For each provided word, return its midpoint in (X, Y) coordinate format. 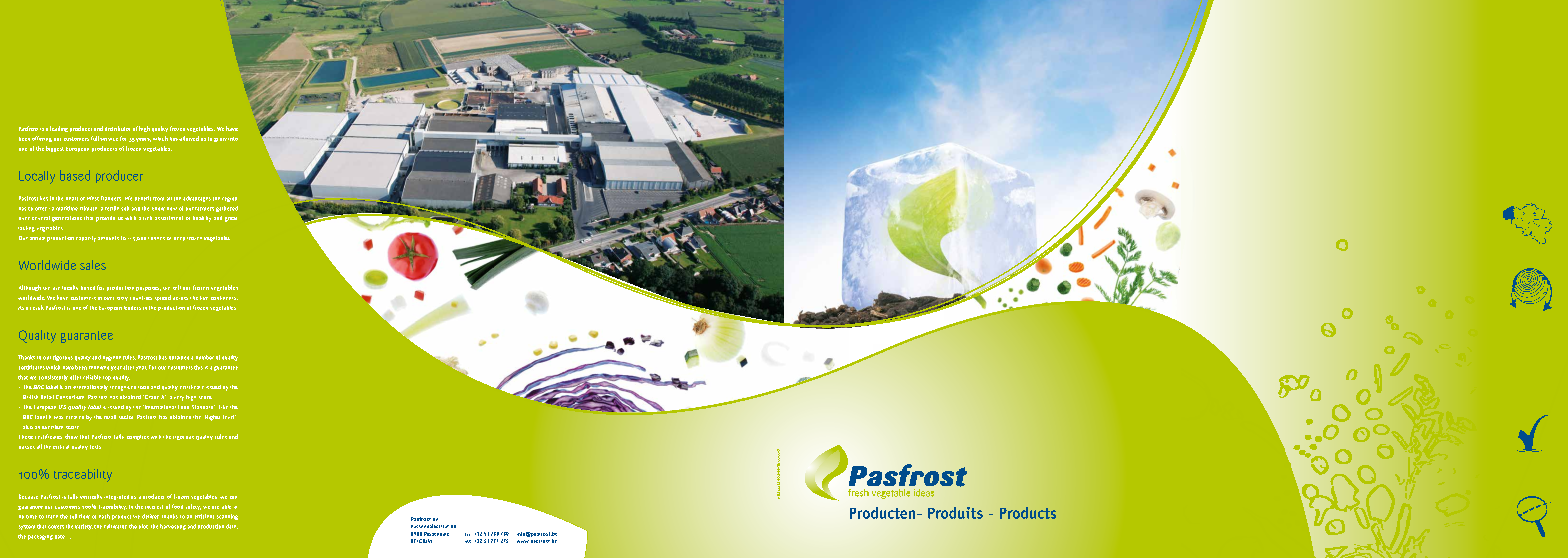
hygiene (112, 358)
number (205, 357)
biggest (55, 149)
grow (220, 140)
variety (84, 527)
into (233, 139)
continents (224, 298)
